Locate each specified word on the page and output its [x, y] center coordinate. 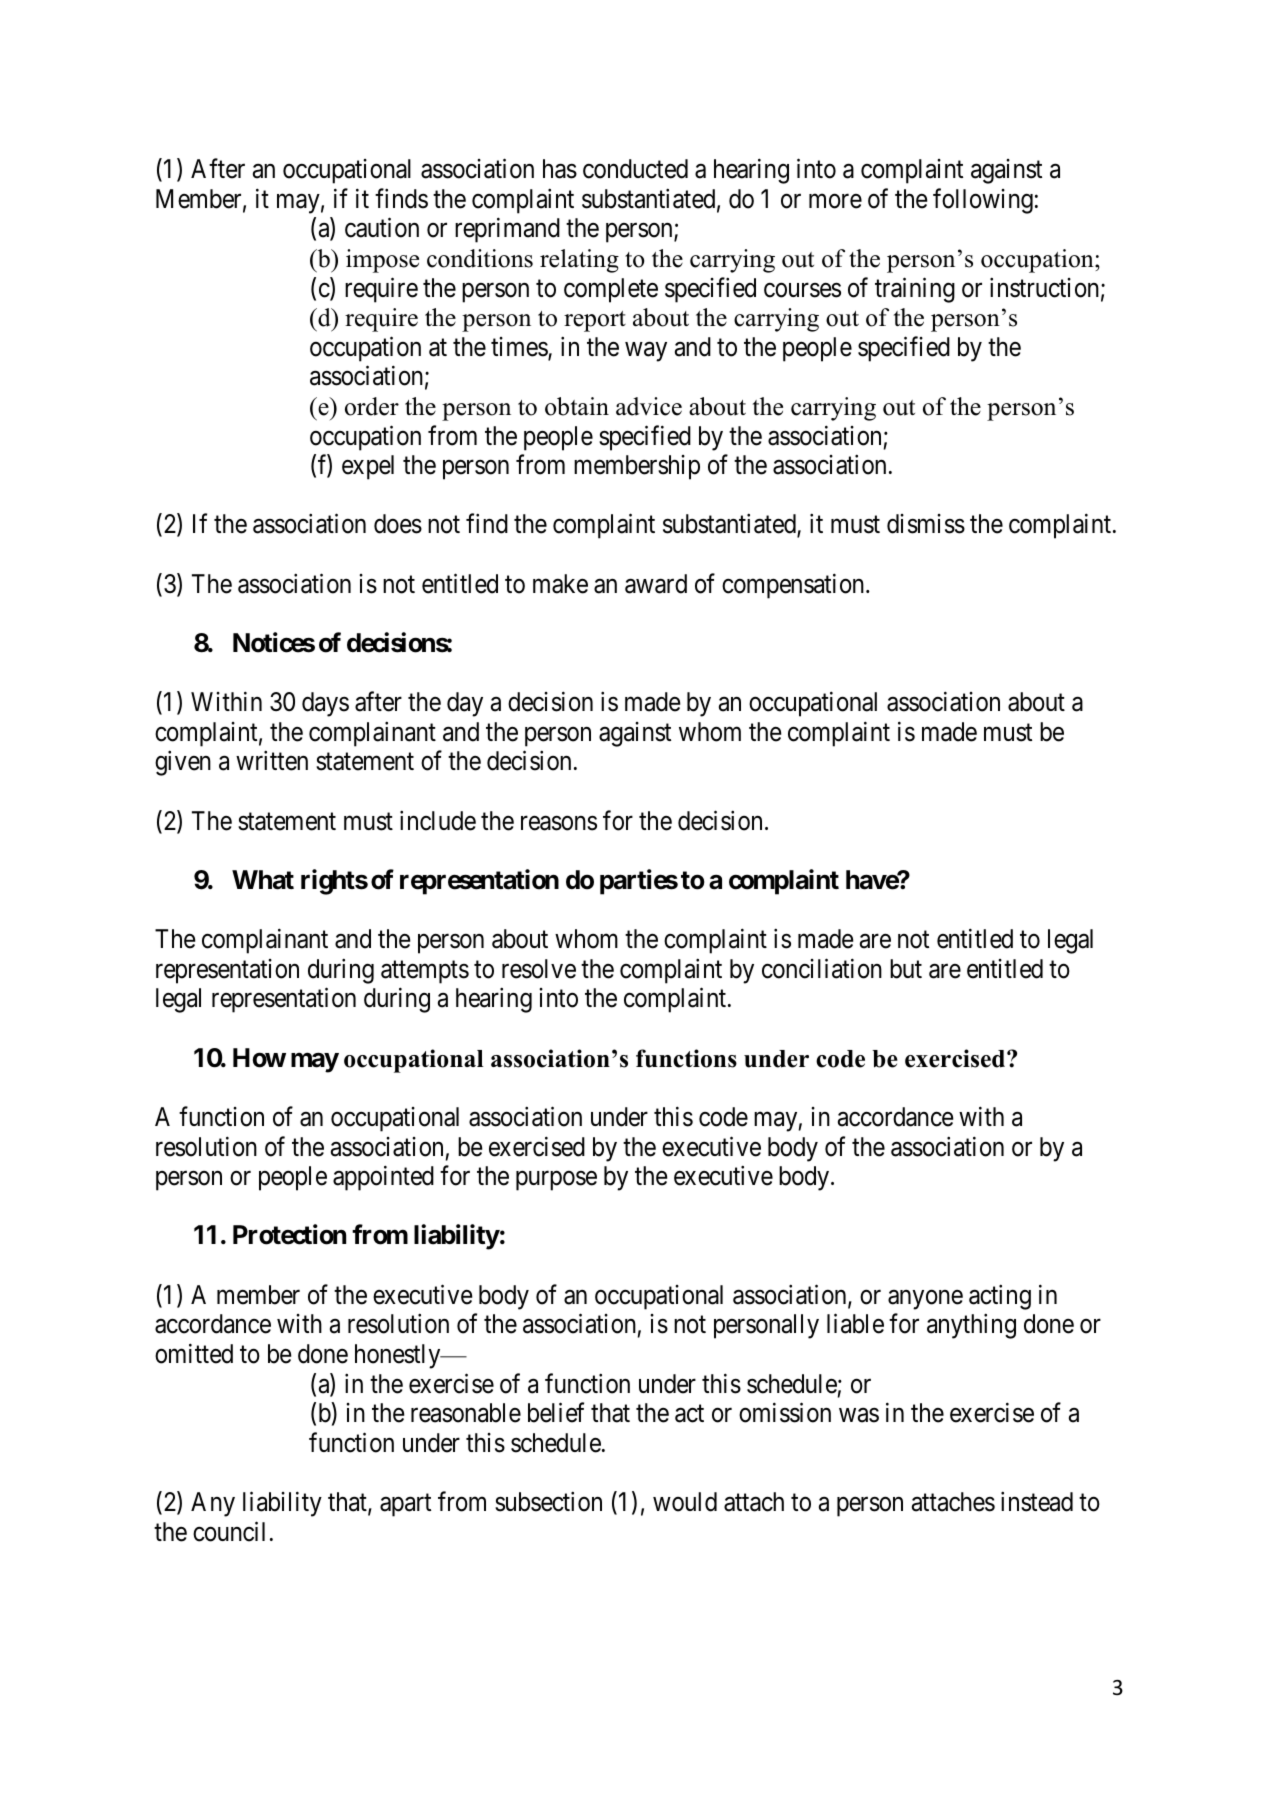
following [983, 201]
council [229, 1531]
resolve [539, 969]
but [906, 969]
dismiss [926, 524]
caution [382, 228]
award [656, 584]
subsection [548, 1501]
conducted [635, 169]
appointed [383, 1178]
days [325, 704]
